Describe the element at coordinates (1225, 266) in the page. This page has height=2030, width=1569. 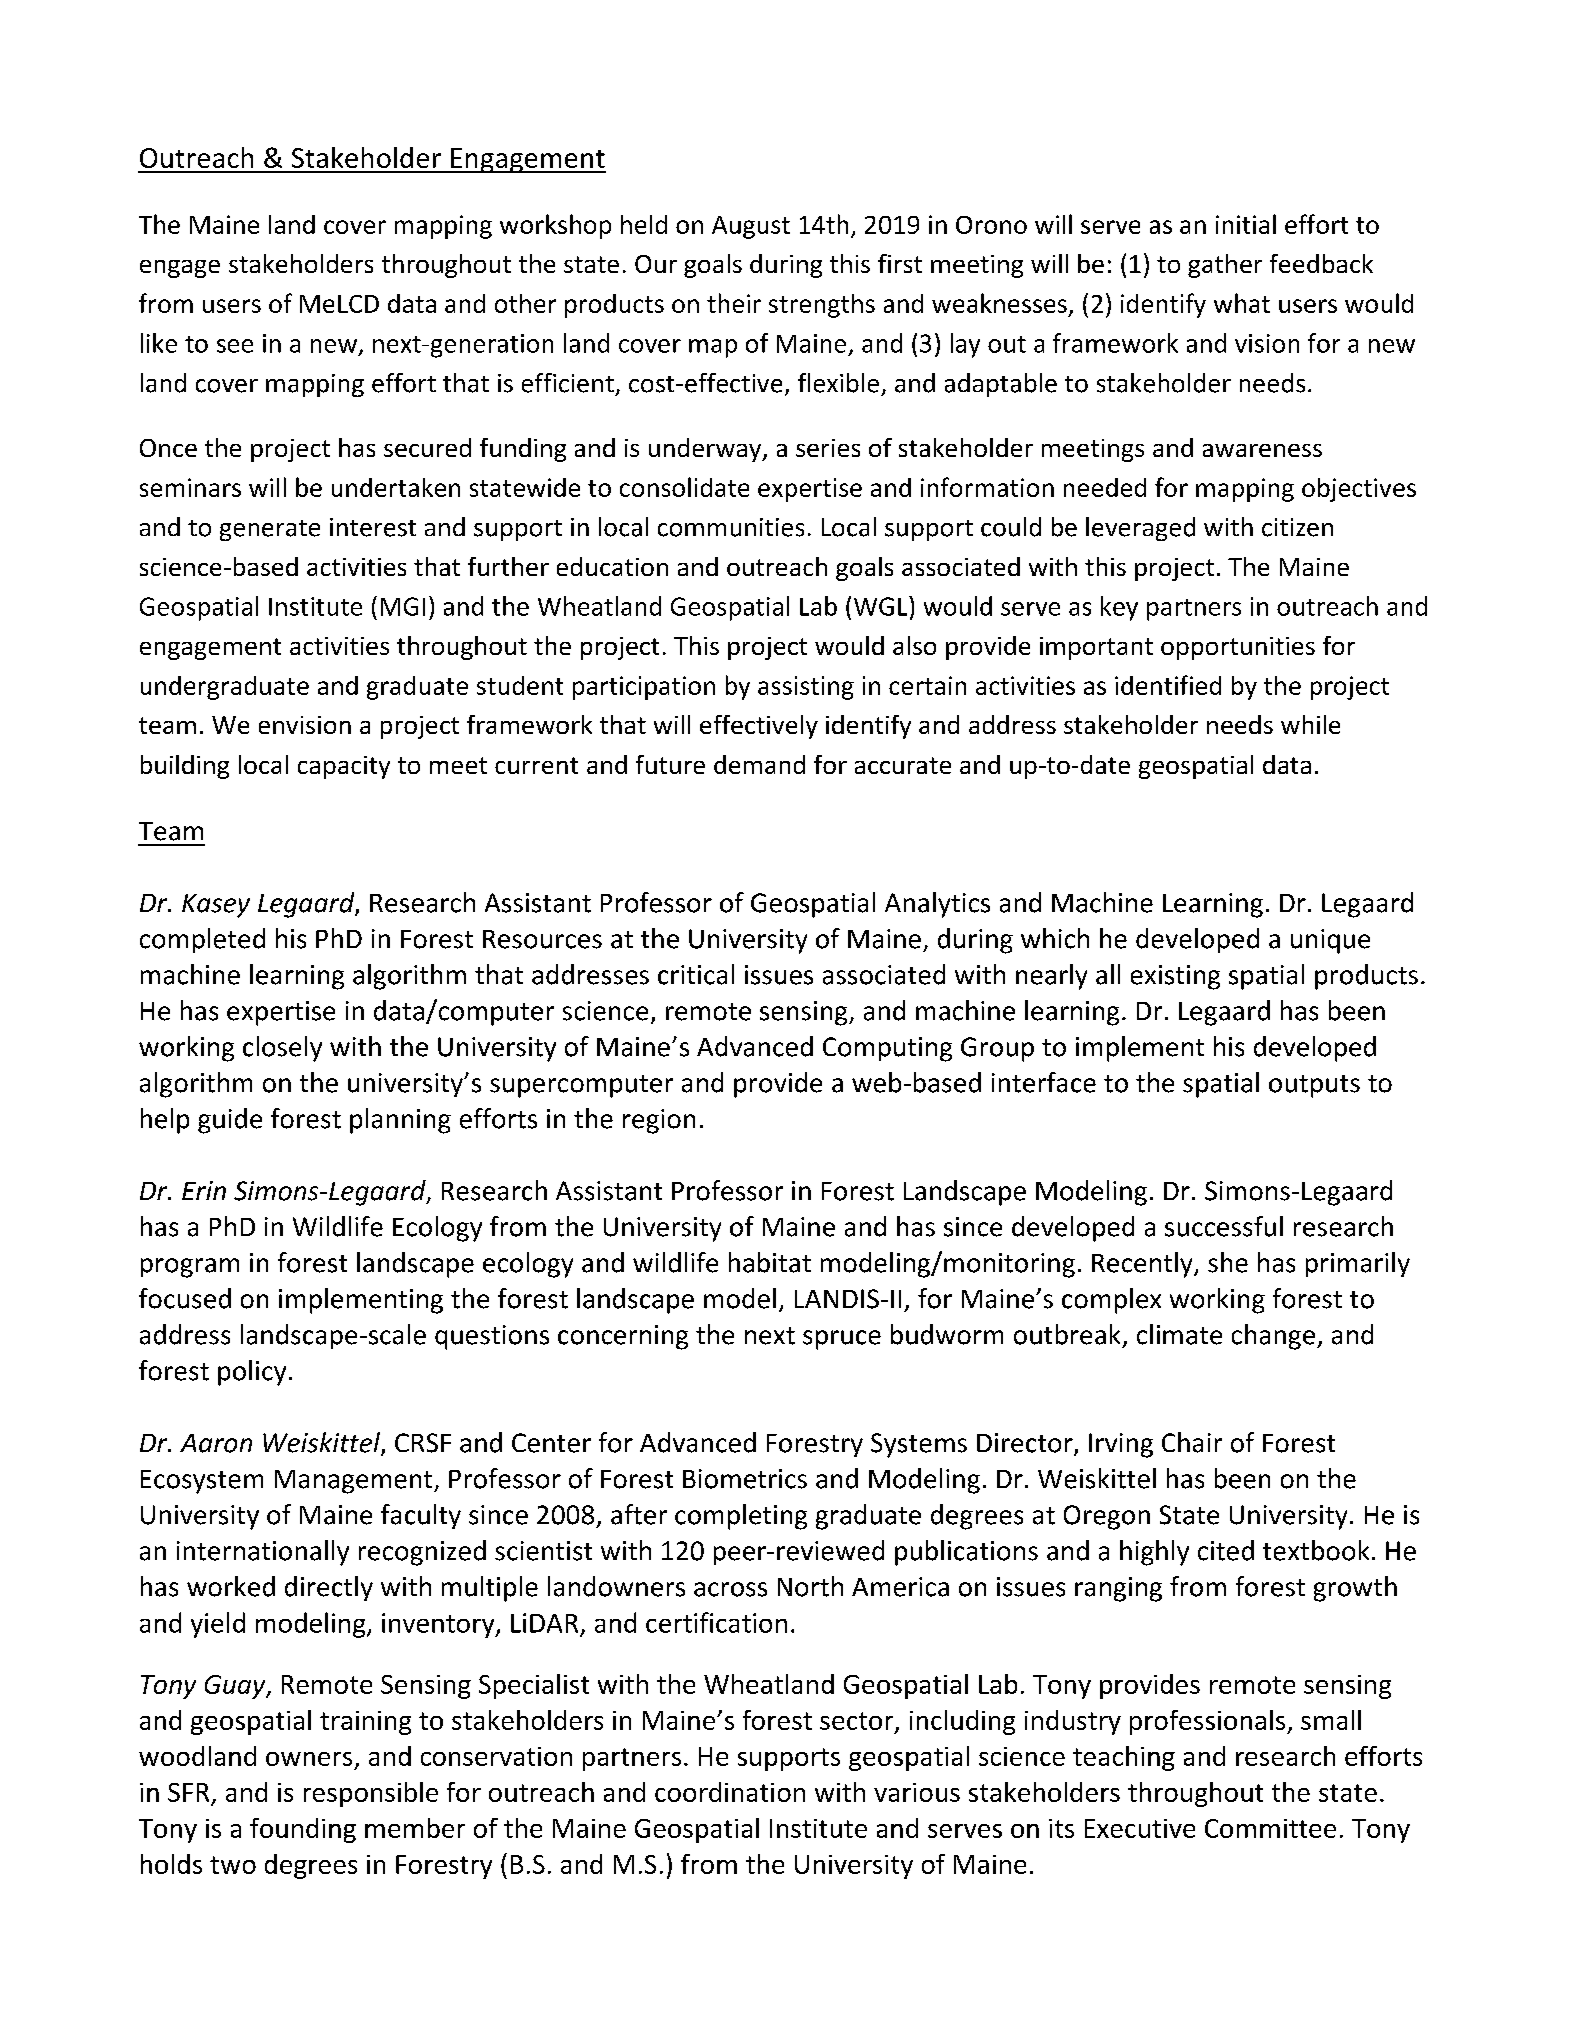
I see `gather` at that location.
